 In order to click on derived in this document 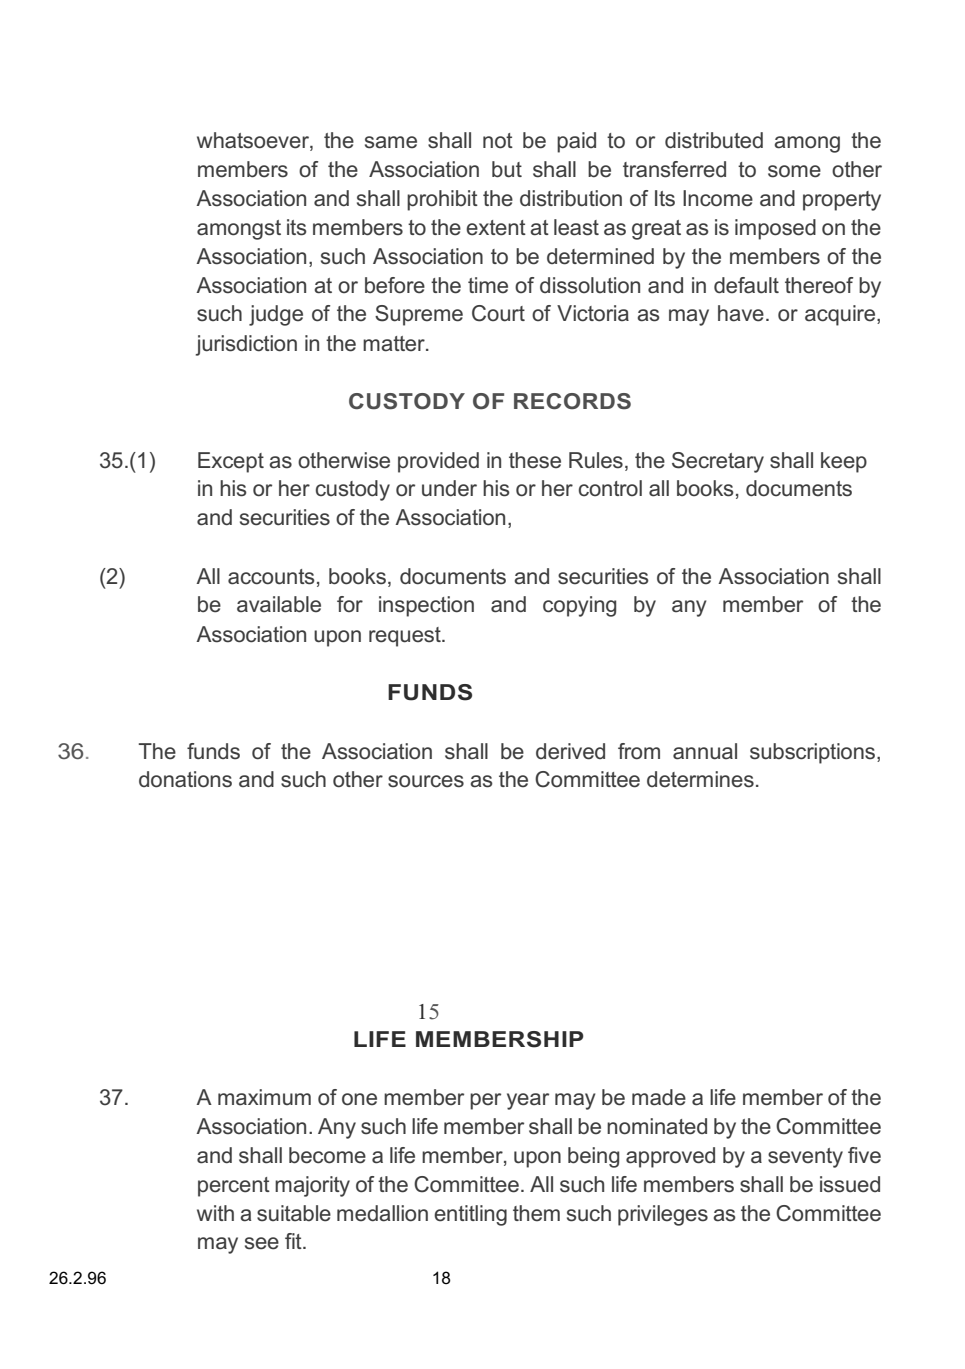, I will do `click(570, 751)`.
